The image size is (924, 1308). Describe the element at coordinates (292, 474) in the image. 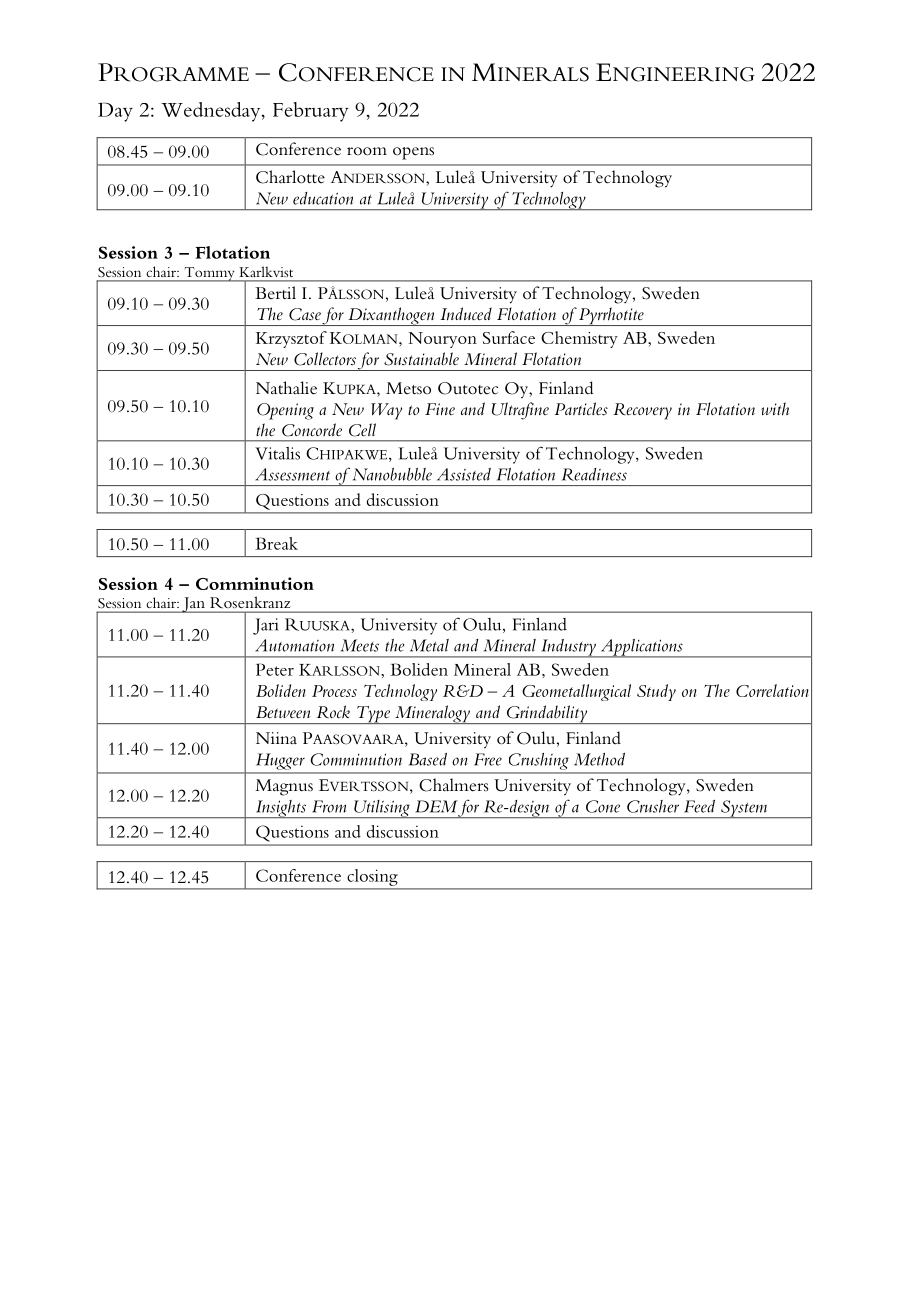

I see `Assessment` at that location.
